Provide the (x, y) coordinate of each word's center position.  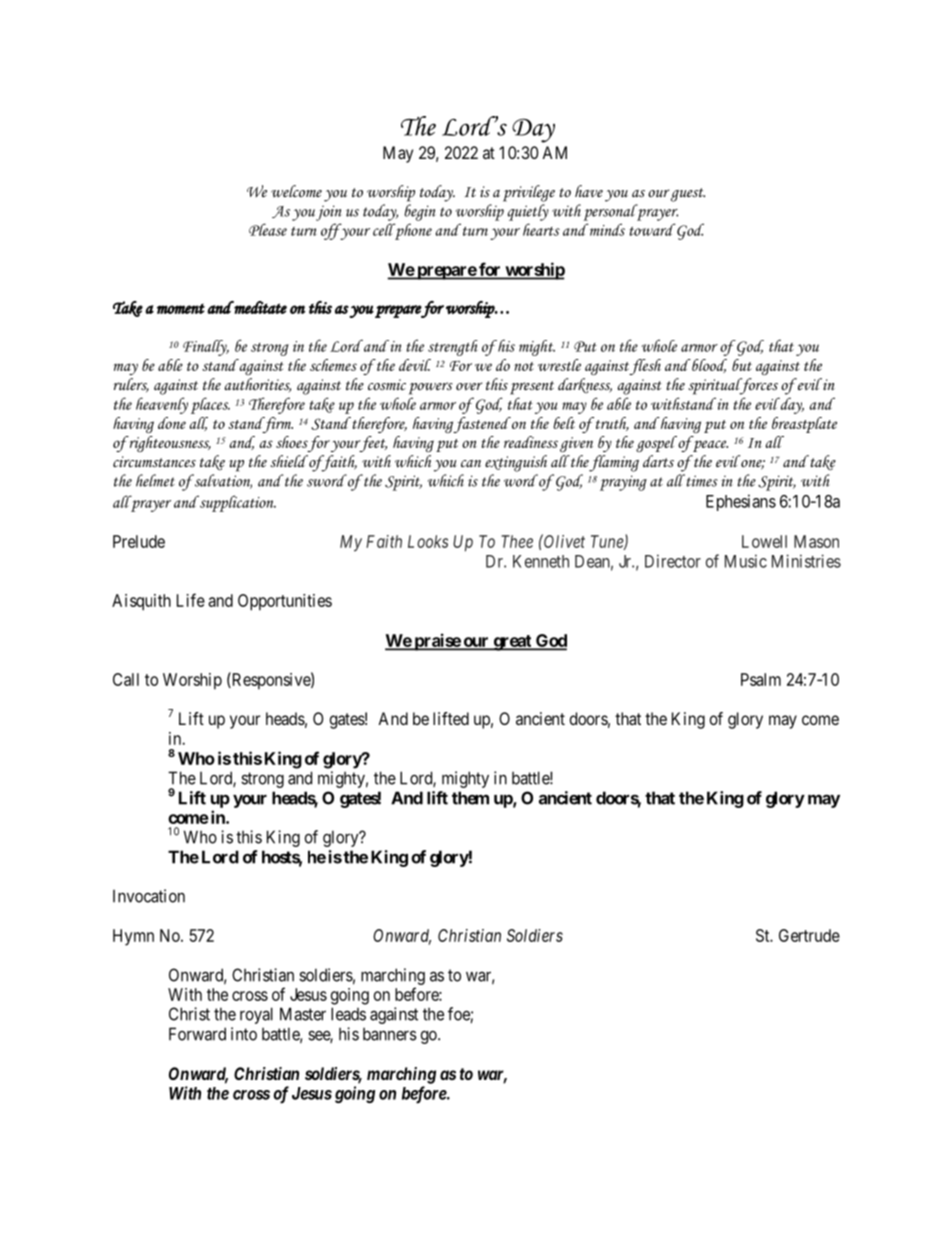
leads (348, 1014)
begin (420, 212)
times (701, 480)
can (471, 464)
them (470, 798)
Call (126, 679)
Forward (197, 1034)
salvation (222, 481)
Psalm (761, 679)
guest (688, 195)
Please (268, 229)
